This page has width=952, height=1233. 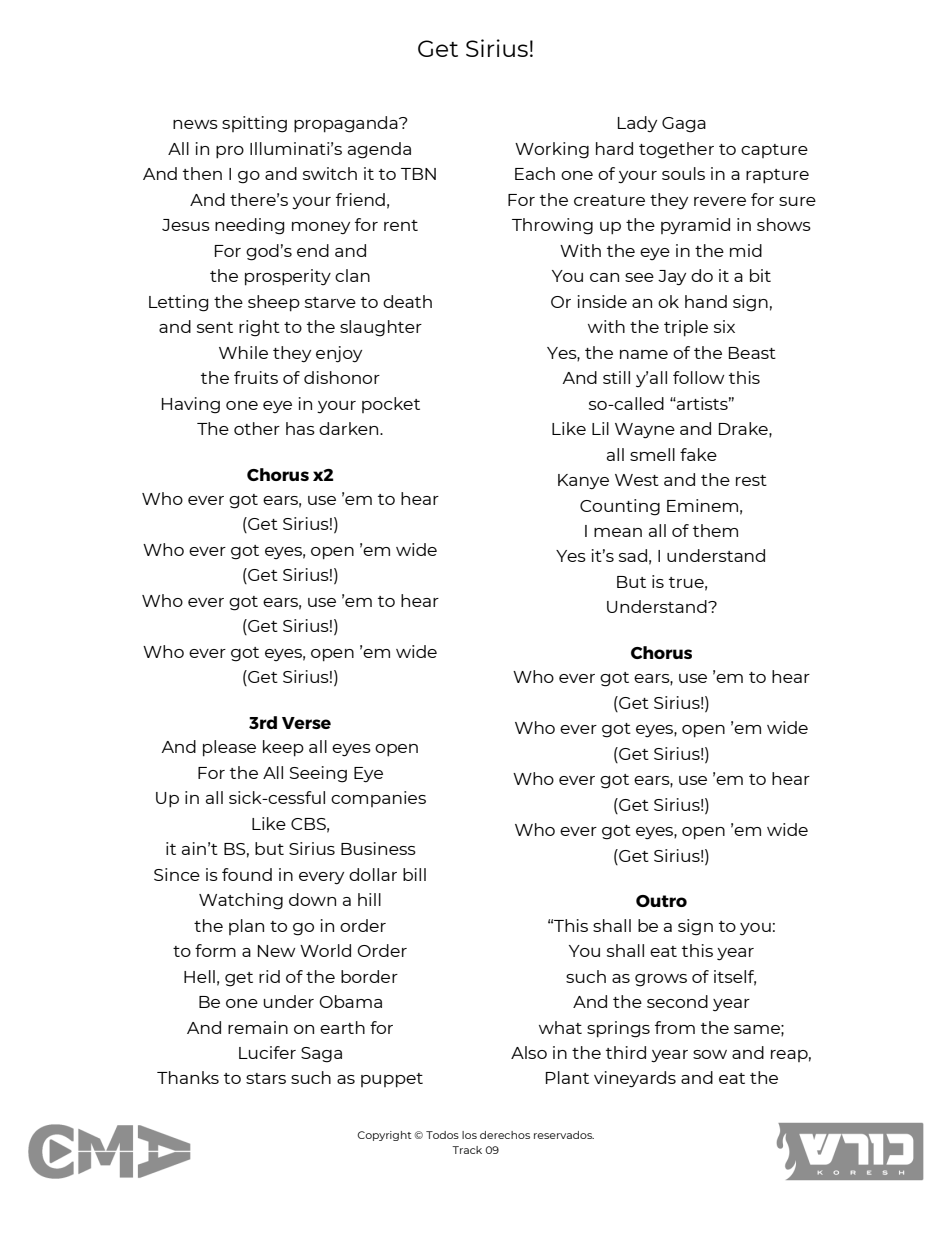 What do you see at coordinates (257, 428) in the page?
I see `other` at bounding box center [257, 428].
